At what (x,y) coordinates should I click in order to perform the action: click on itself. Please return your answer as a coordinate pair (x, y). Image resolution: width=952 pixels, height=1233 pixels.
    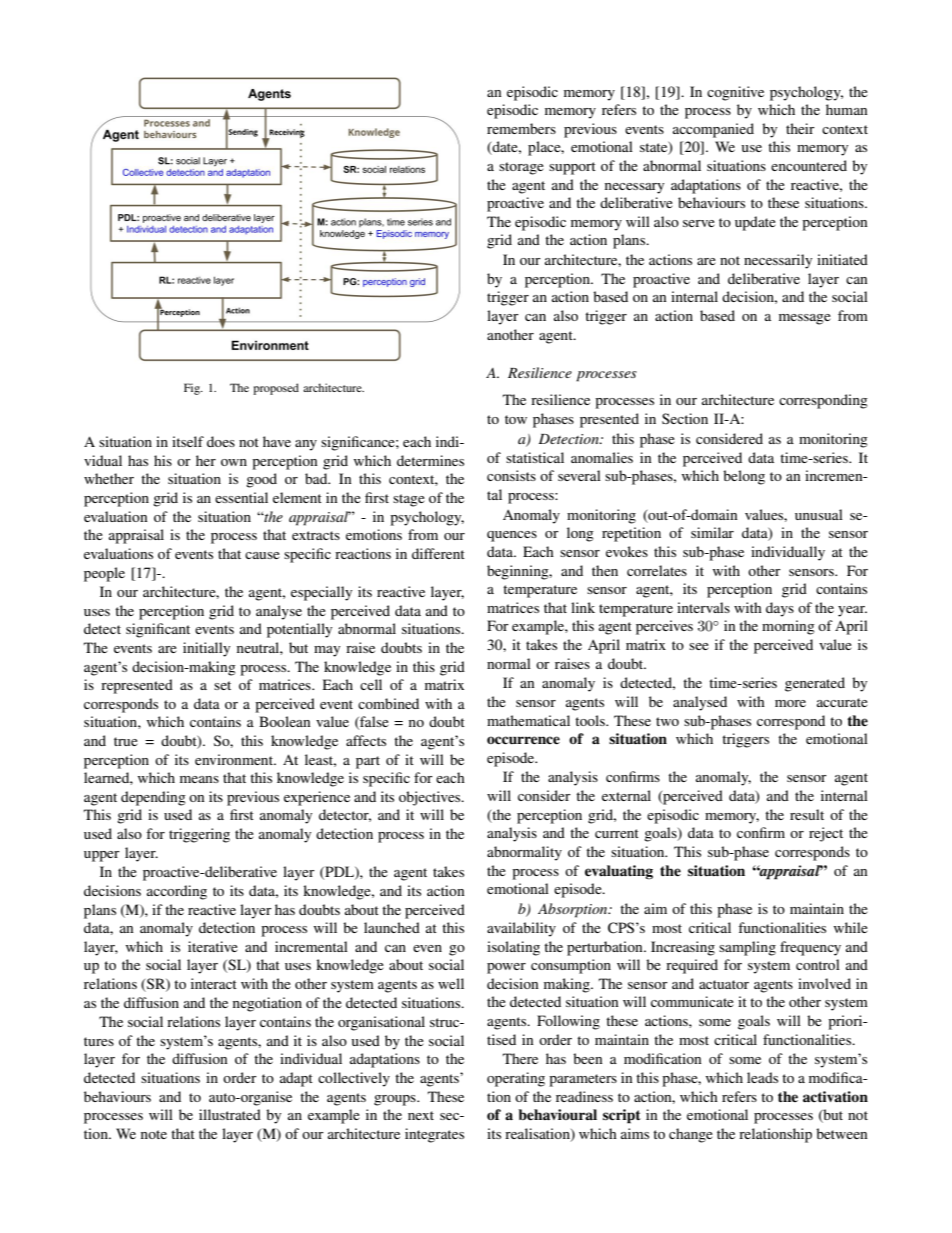
    Looking at the image, I should click on (188, 441).
